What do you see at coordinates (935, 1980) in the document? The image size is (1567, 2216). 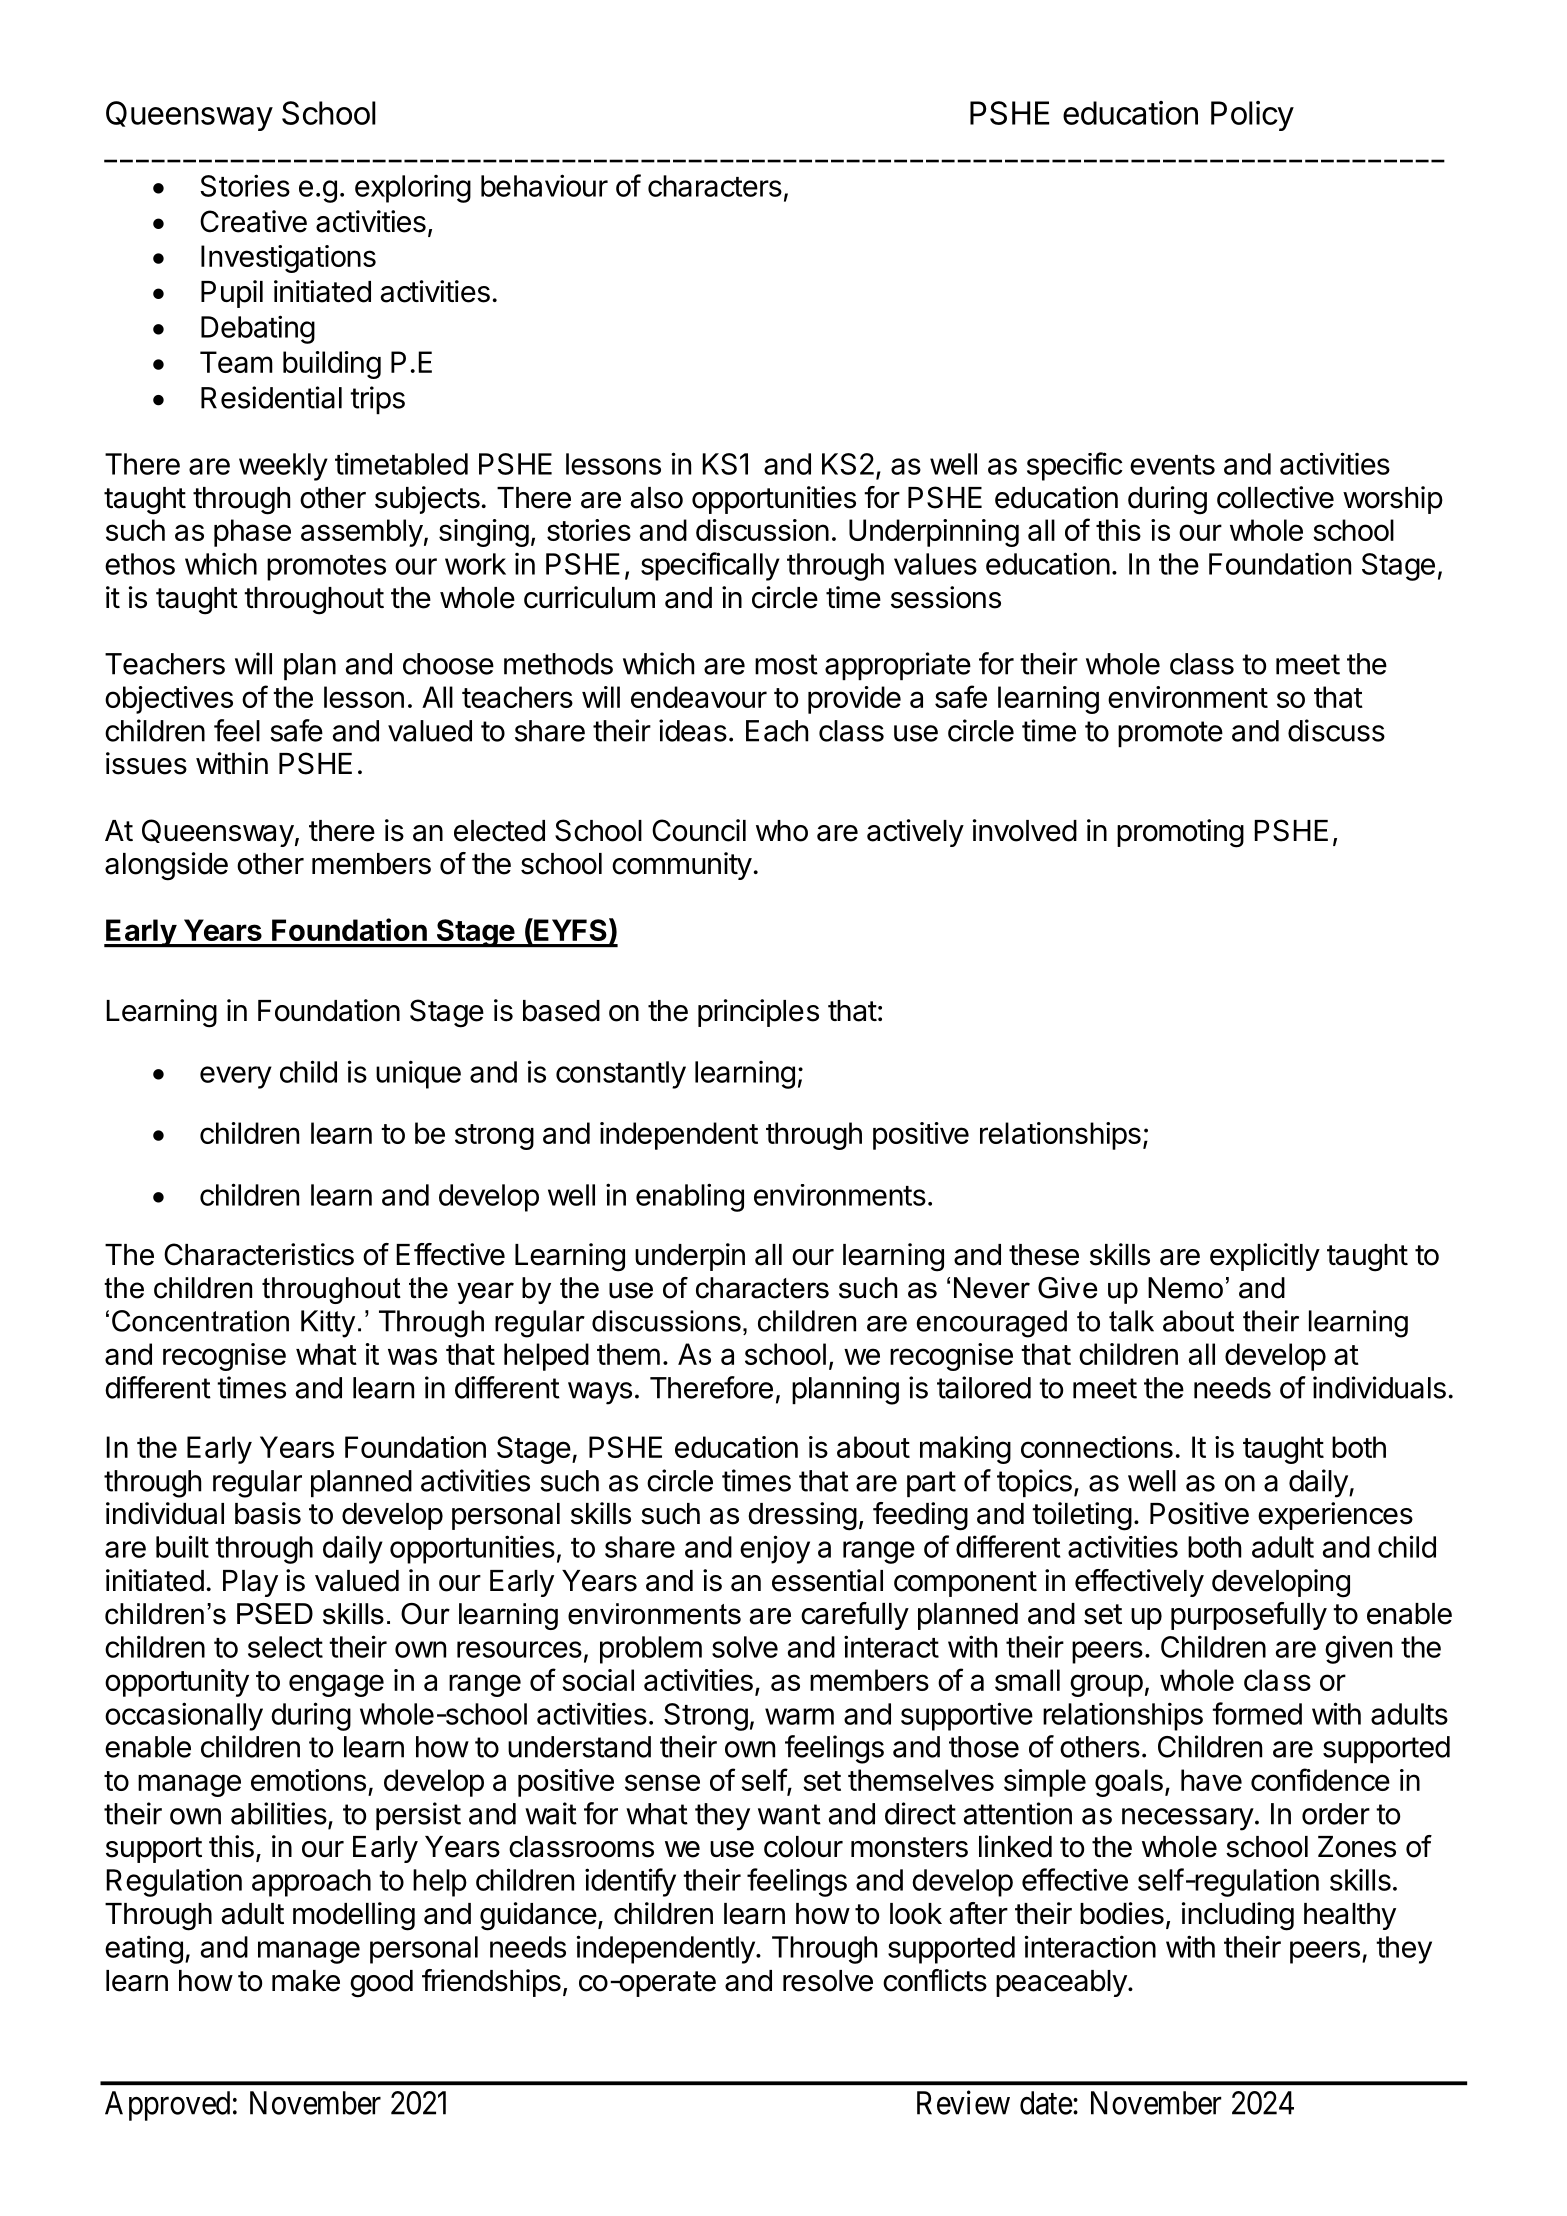 I see `conflicts` at bounding box center [935, 1980].
